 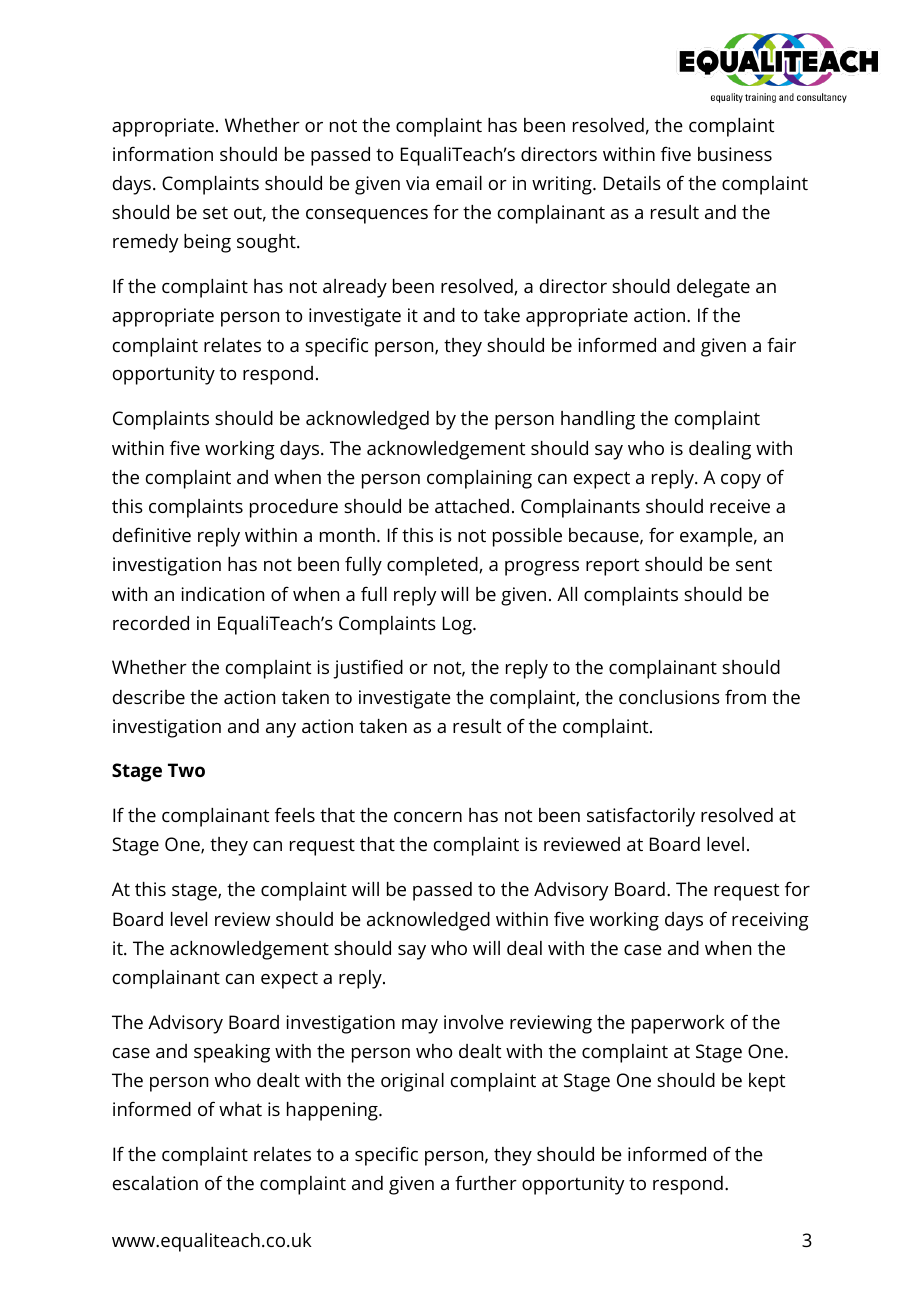 I want to click on business, so click(x=735, y=154).
